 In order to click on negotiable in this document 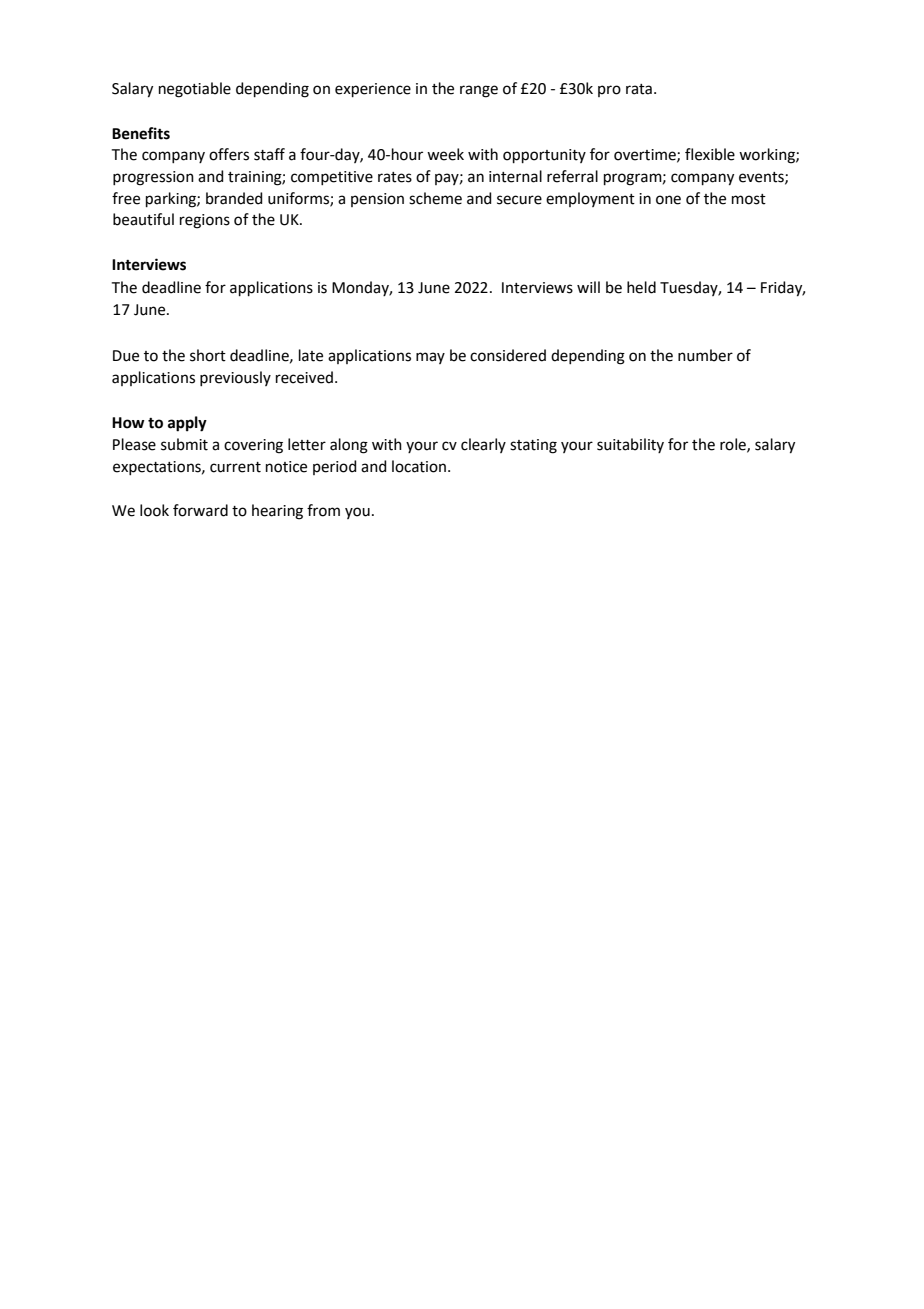, I will do `click(195, 90)`.
